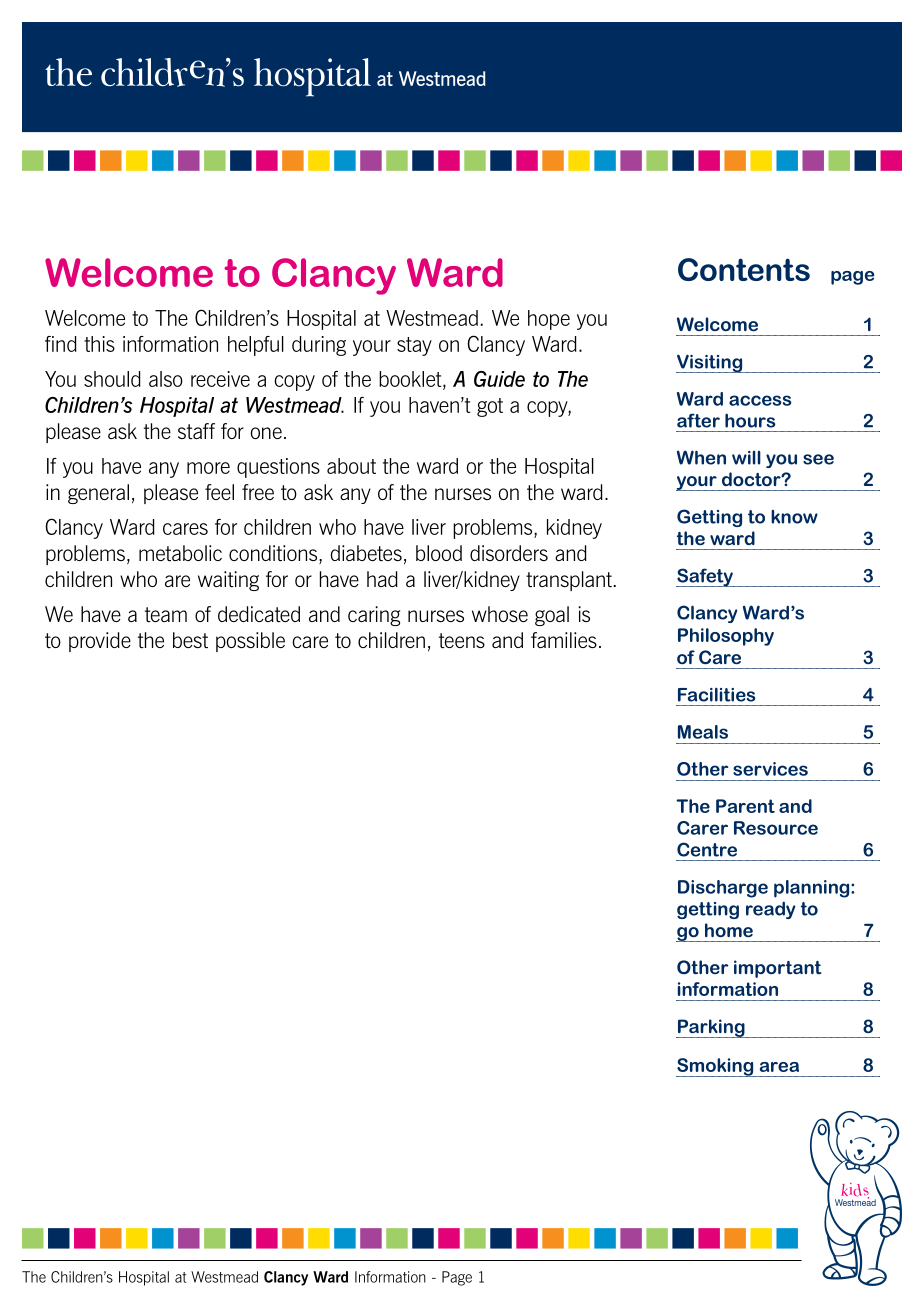  Describe the element at coordinates (439, 553) in the screenshot. I see `blood` at that location.
